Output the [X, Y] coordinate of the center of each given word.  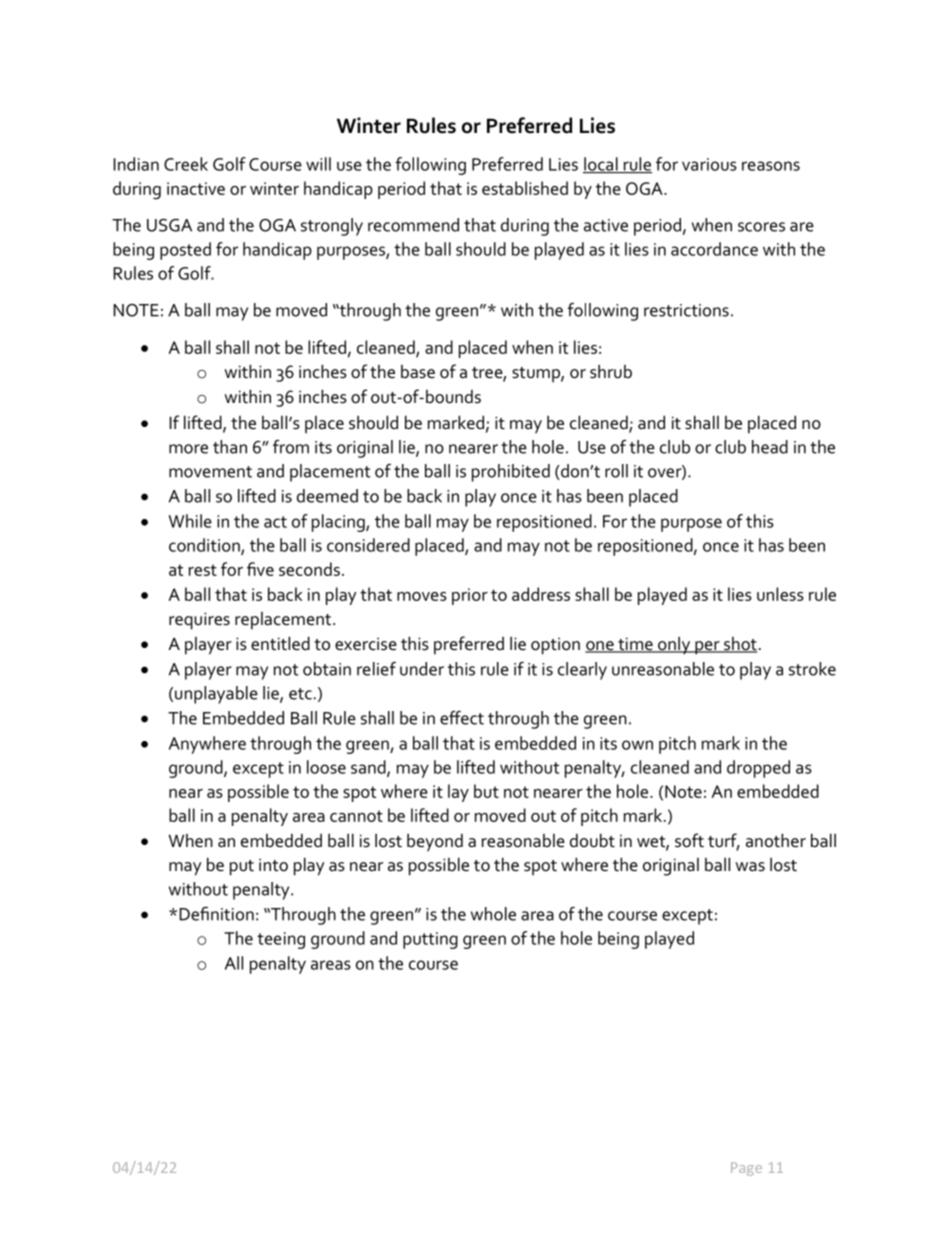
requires [199, 621]
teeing [281, 940]
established [525, 188]
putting [430, 940]
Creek [186, 164]
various [709, 164]
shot [739, 645]
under [422, 669]
